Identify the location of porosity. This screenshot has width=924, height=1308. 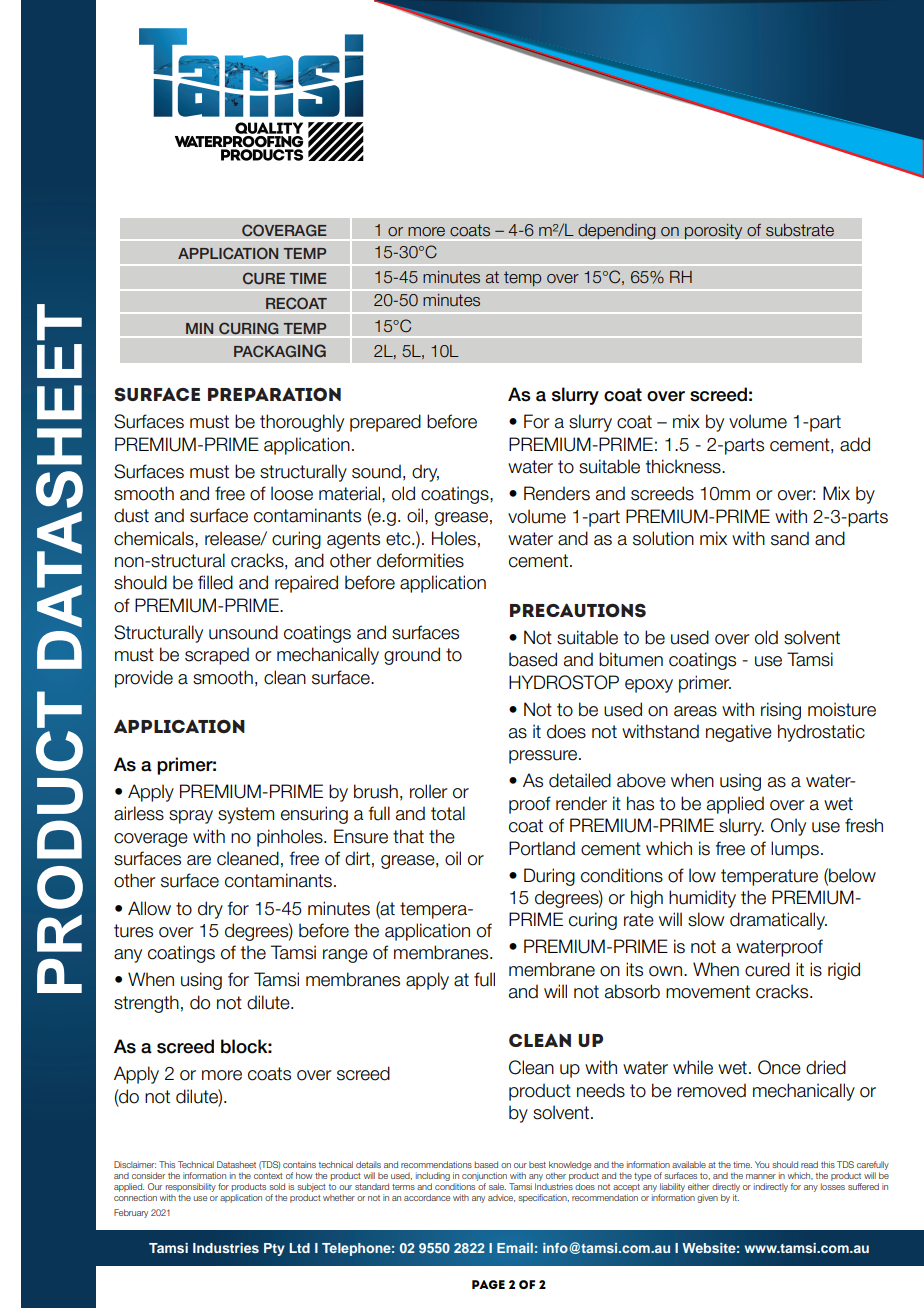
(713, 231).
